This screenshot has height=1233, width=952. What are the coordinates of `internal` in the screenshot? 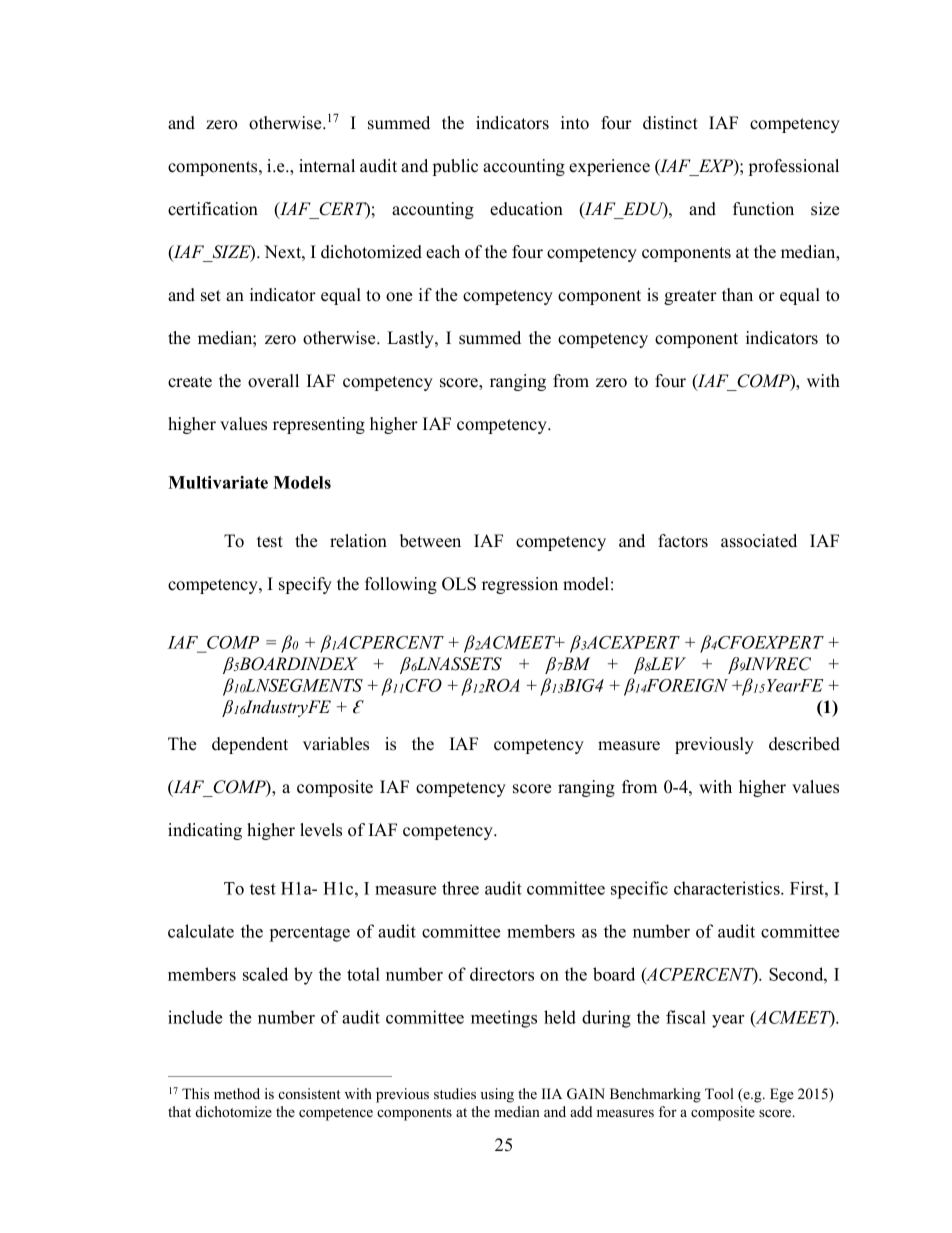 It's located at (327, 166).
